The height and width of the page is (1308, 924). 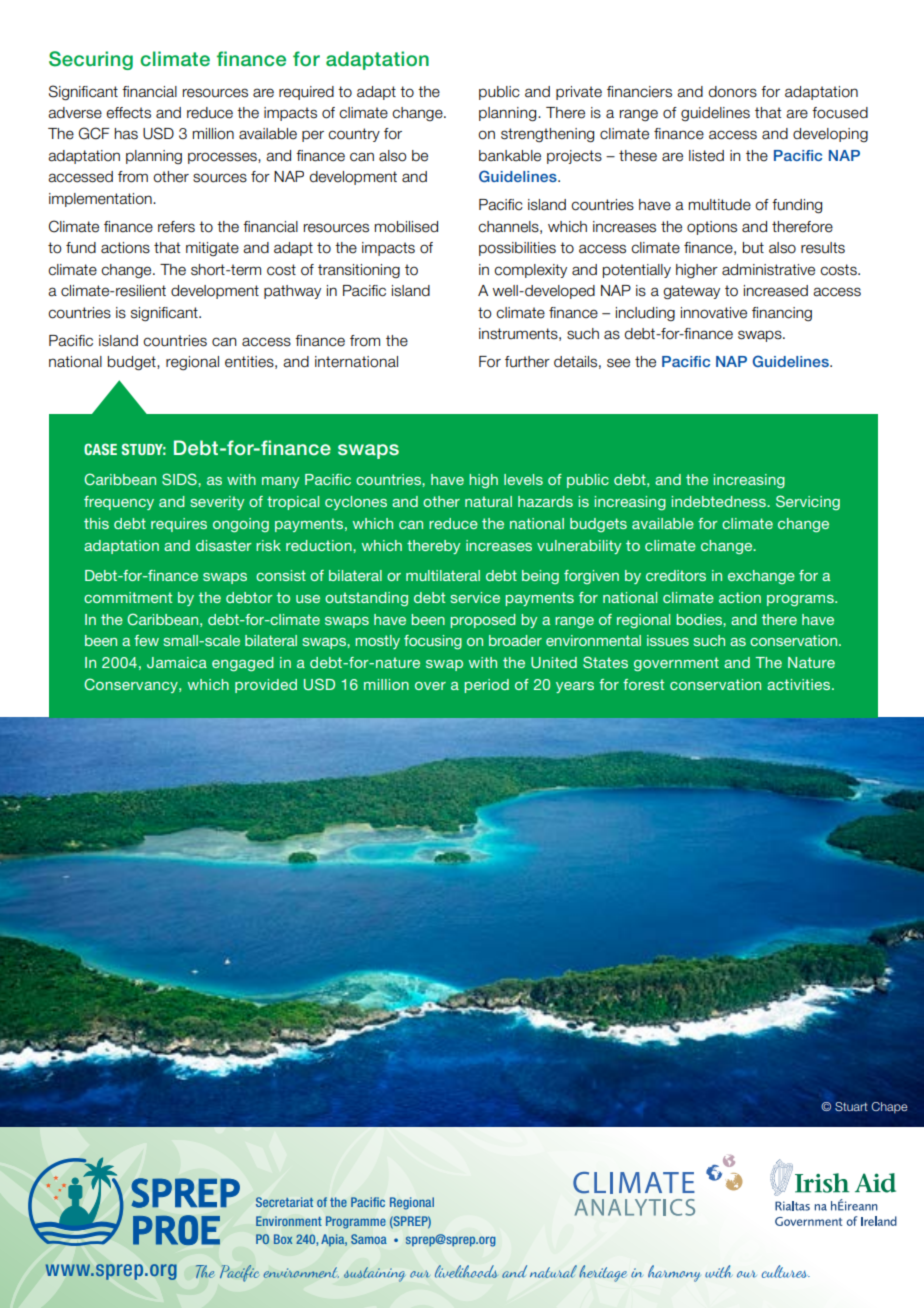 What do you see at coordinates (547, 135) in the page?
I see `strengthening` at bounding box center [547, 135].
